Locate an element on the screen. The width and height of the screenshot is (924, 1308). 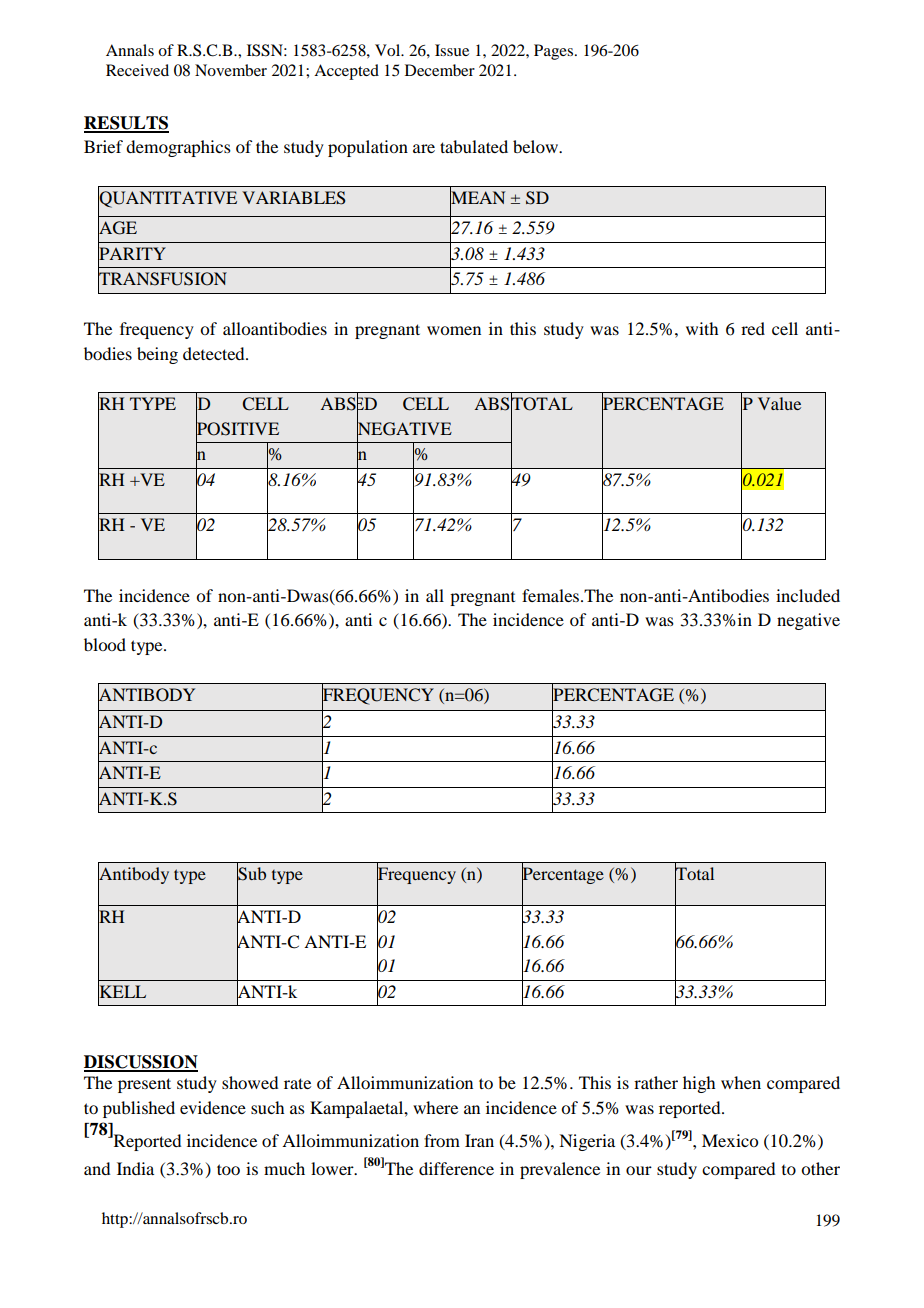
Pages is located at coordinates (553, 52).
